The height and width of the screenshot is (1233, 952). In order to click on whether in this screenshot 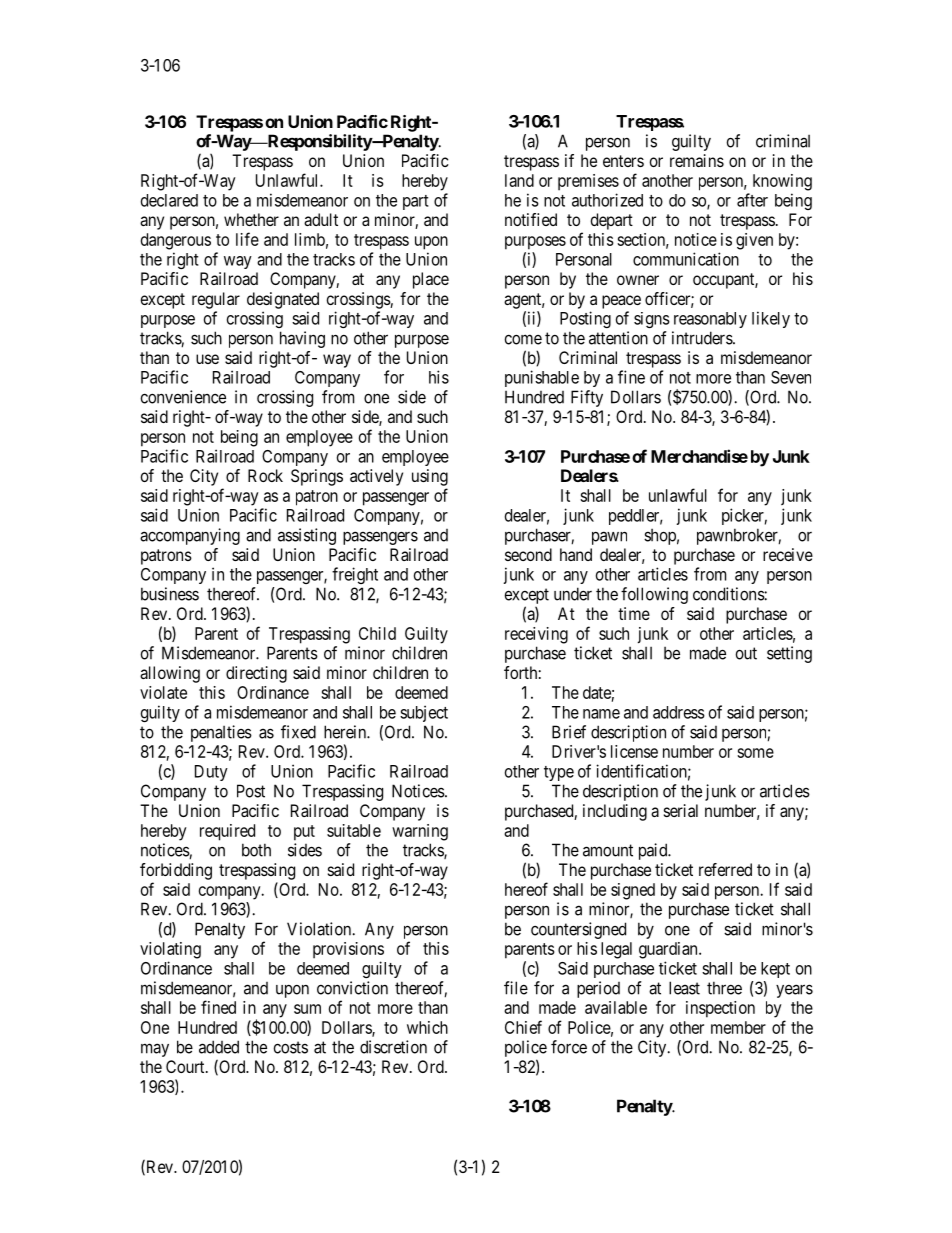, I will do `click(251, 219)`.
